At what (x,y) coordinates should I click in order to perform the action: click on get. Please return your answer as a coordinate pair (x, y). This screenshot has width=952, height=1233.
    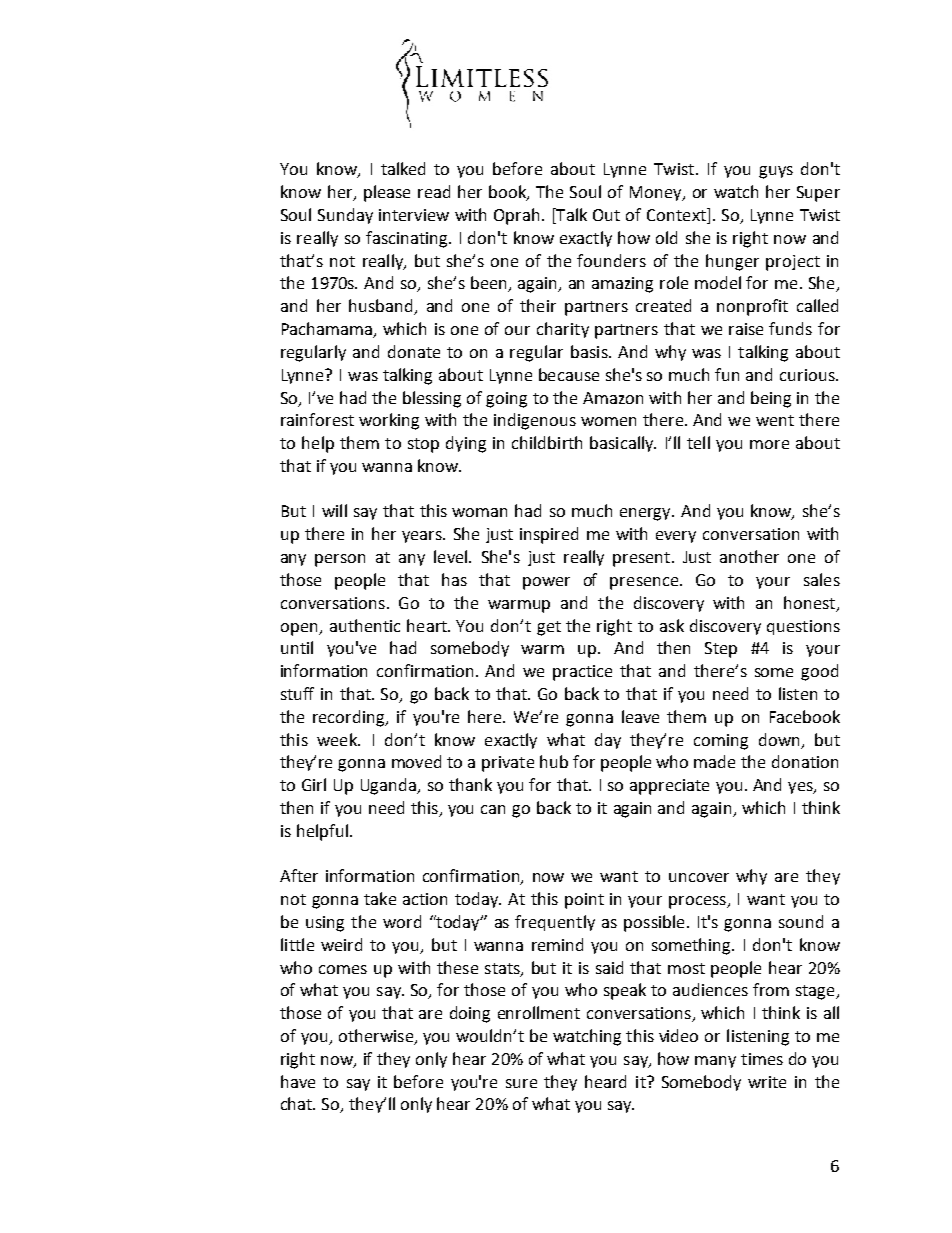
    Looking at the image, I should click on (549, 628).
